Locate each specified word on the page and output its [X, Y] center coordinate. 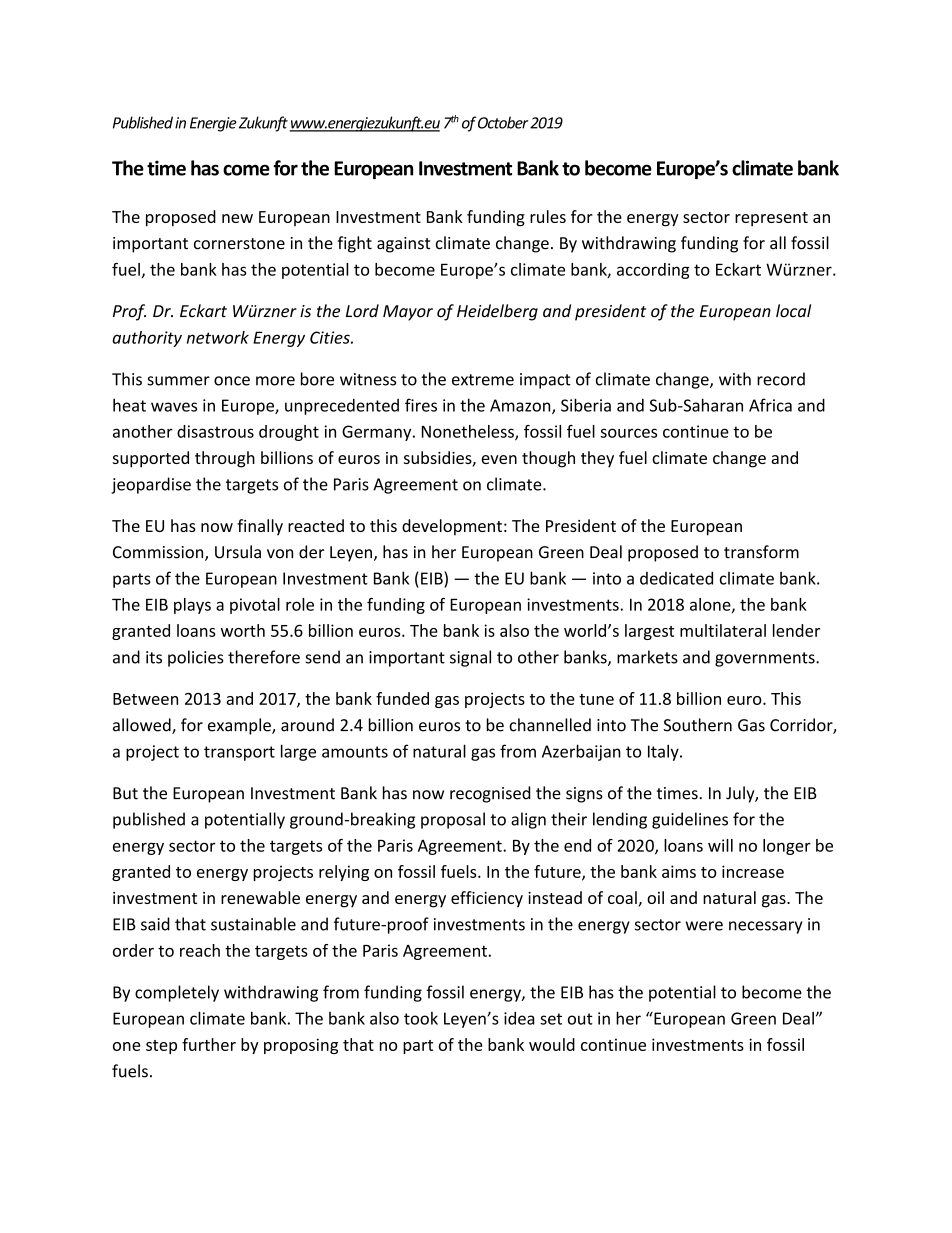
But [125, 793]
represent [771, 219]
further [209, 1044]
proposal [453, 820]
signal [470, 658]
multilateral [723, 630]
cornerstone [239, 244]
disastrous [215, 431]
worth [243, 630]
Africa [770, 405]
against [403, 245]
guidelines [690, 820]
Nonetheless [469, 432]
